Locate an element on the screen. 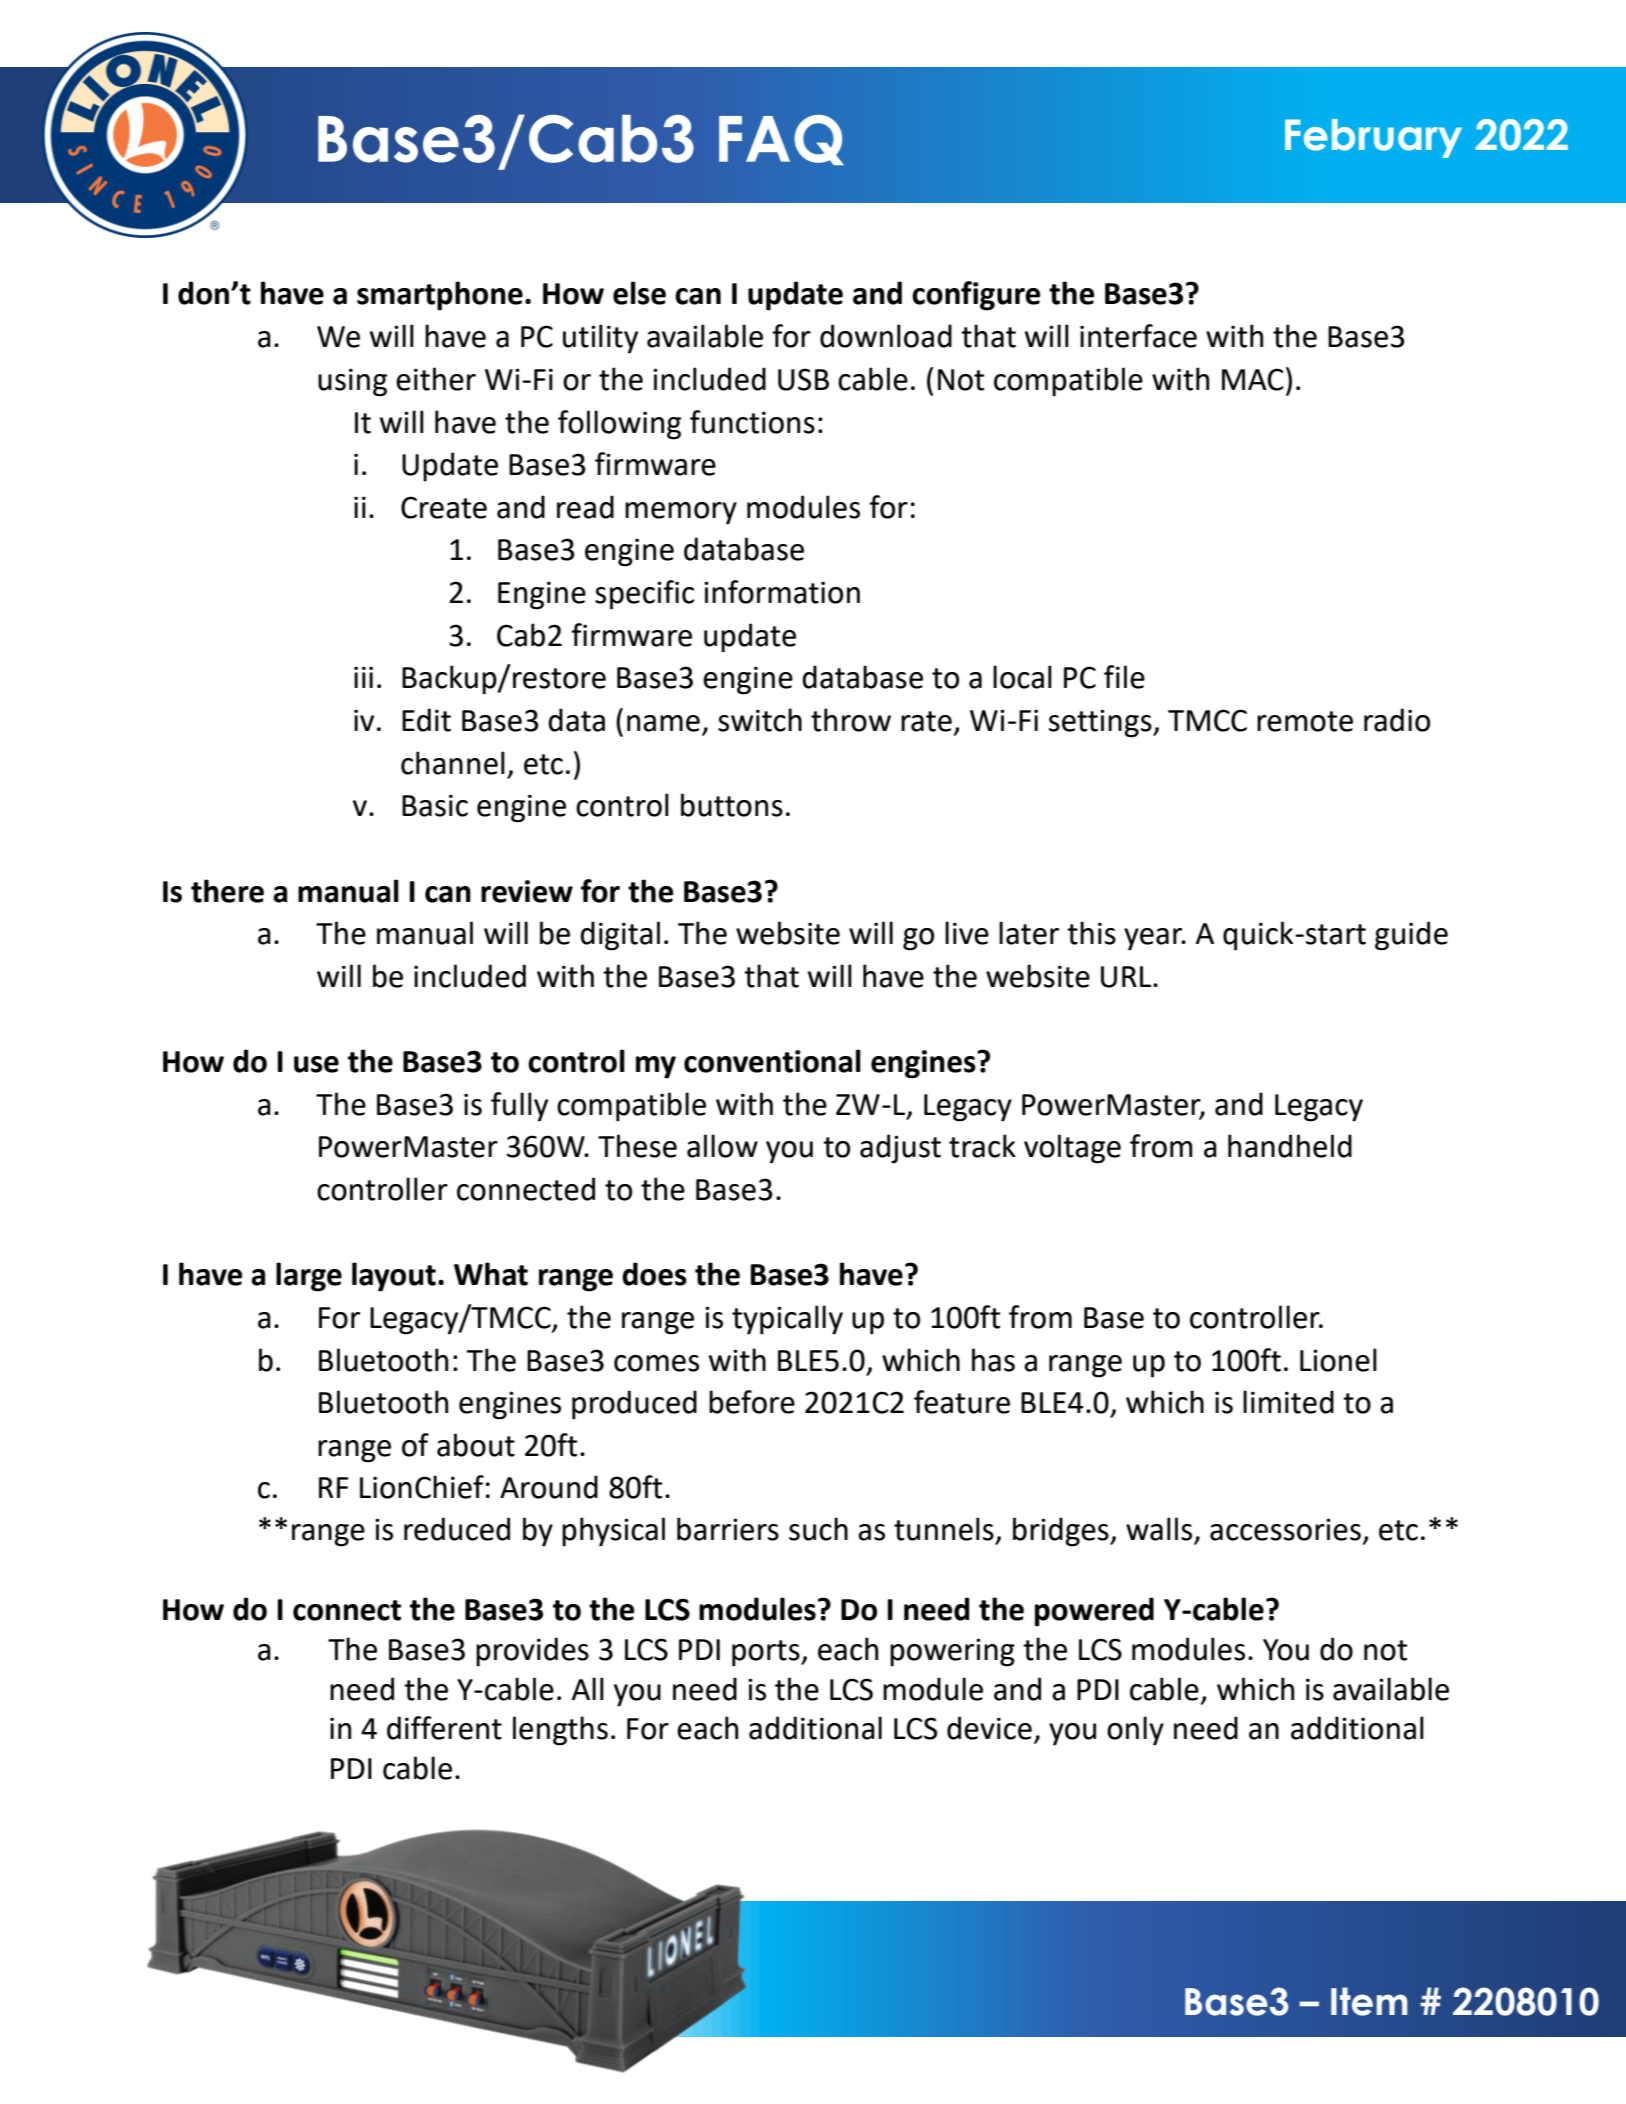 This screenshot has height=2104, width=1626. live is located at coordinates (967, 933).
